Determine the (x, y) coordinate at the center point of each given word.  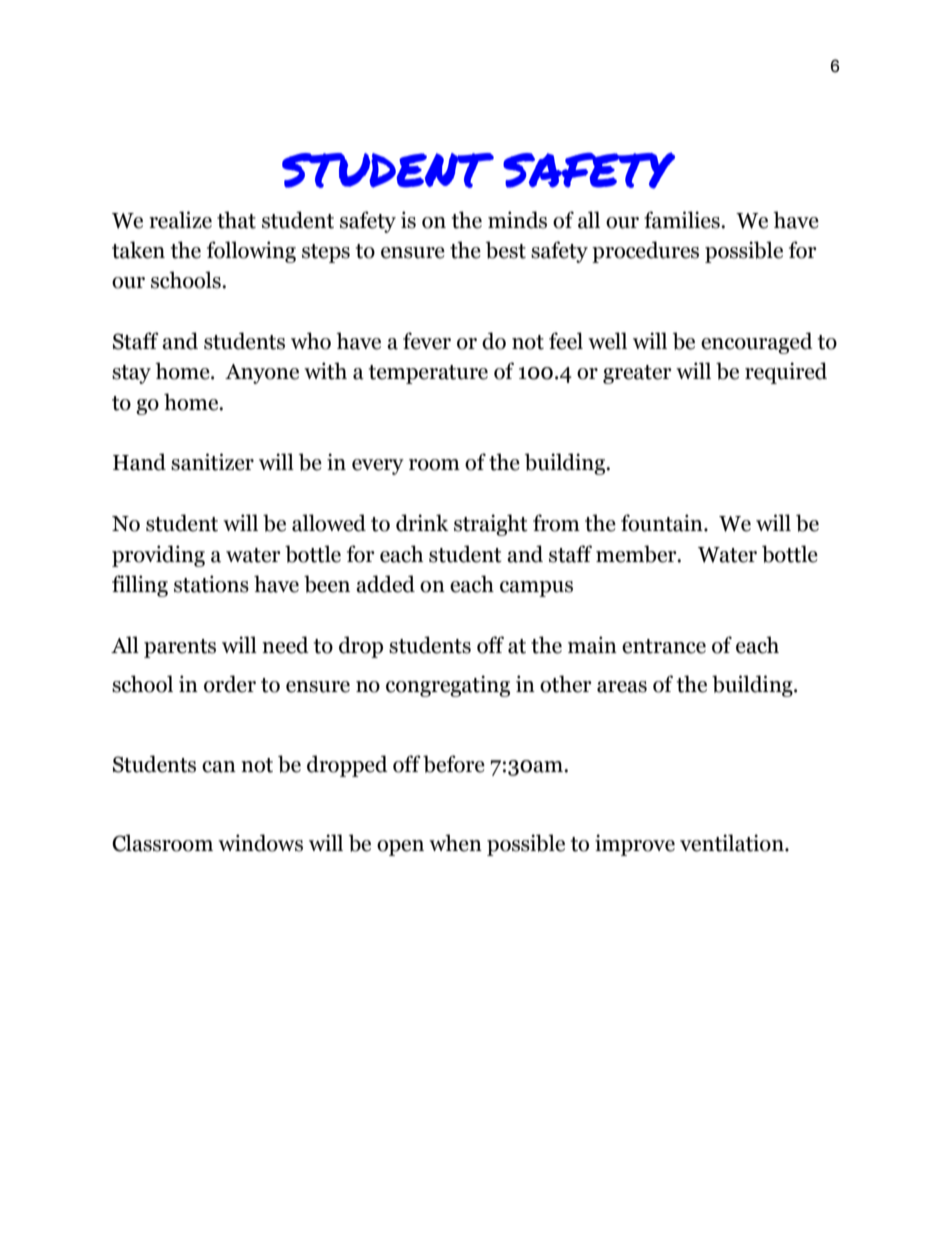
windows (260, 843)
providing (158, 556)
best (506, 250)
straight (491, 525)
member (637, 554)
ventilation (733, 843)
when (455, 843)
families (683, 220)
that (236, 220)
